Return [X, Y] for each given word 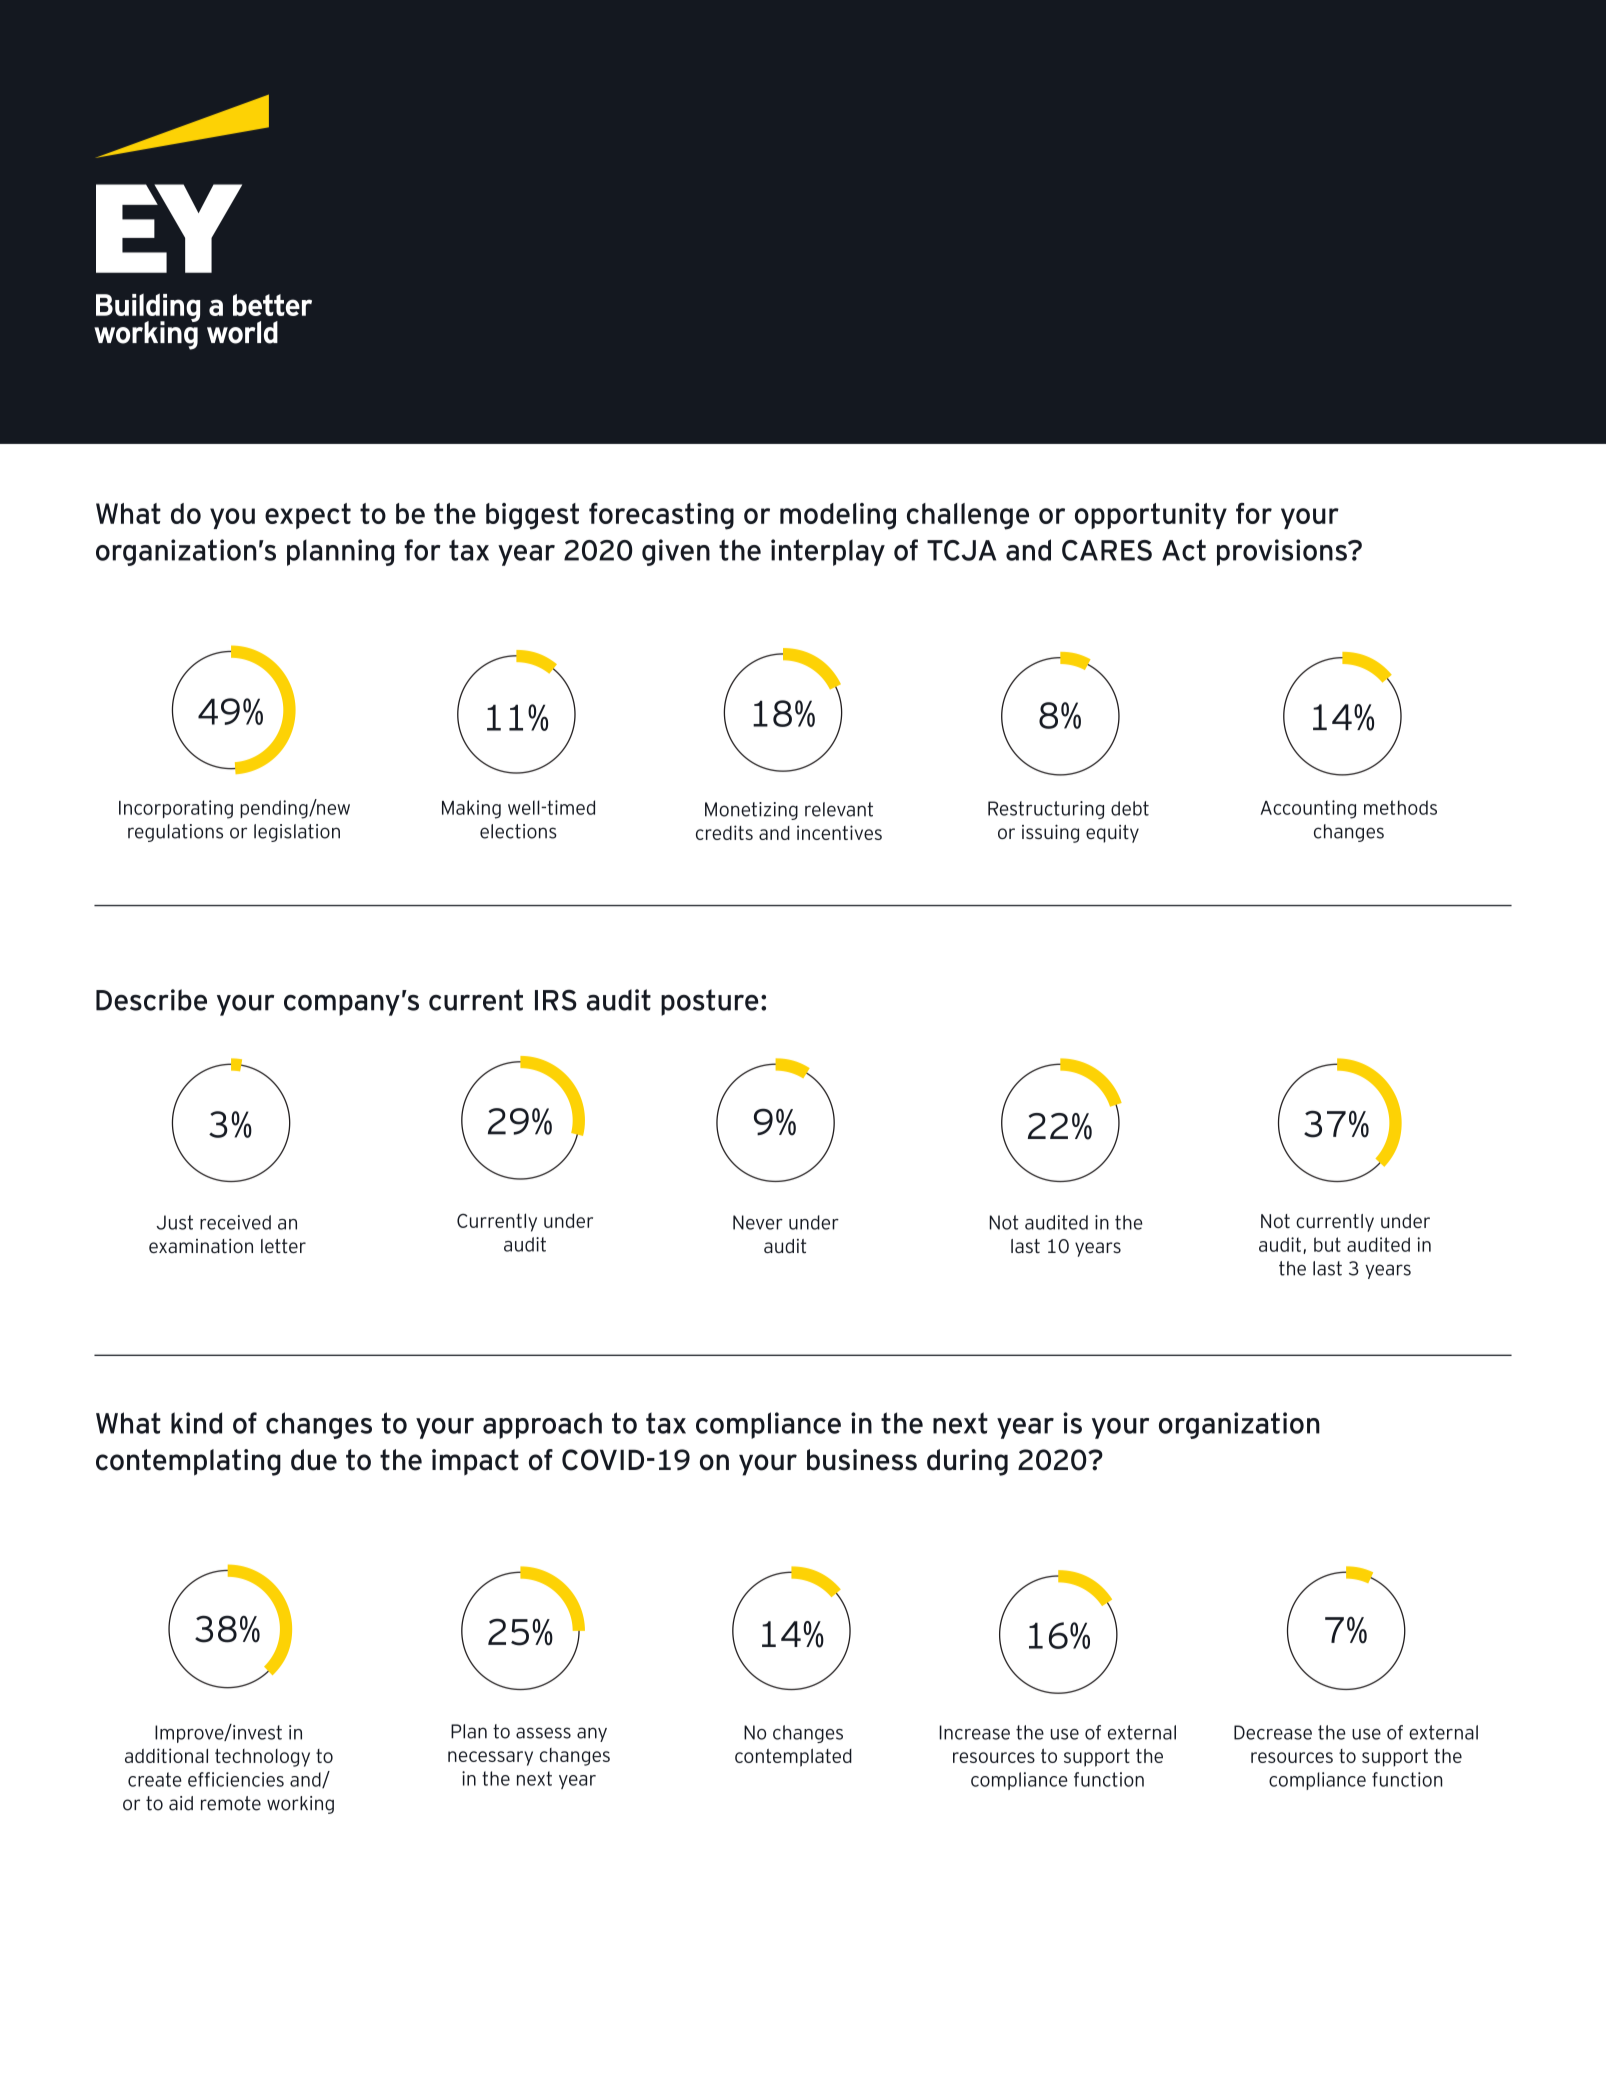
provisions [1283, 552]
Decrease [1273, 1732]
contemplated [793, 1758]
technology [262, 1758]
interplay [828, 552]
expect [308, 516]
